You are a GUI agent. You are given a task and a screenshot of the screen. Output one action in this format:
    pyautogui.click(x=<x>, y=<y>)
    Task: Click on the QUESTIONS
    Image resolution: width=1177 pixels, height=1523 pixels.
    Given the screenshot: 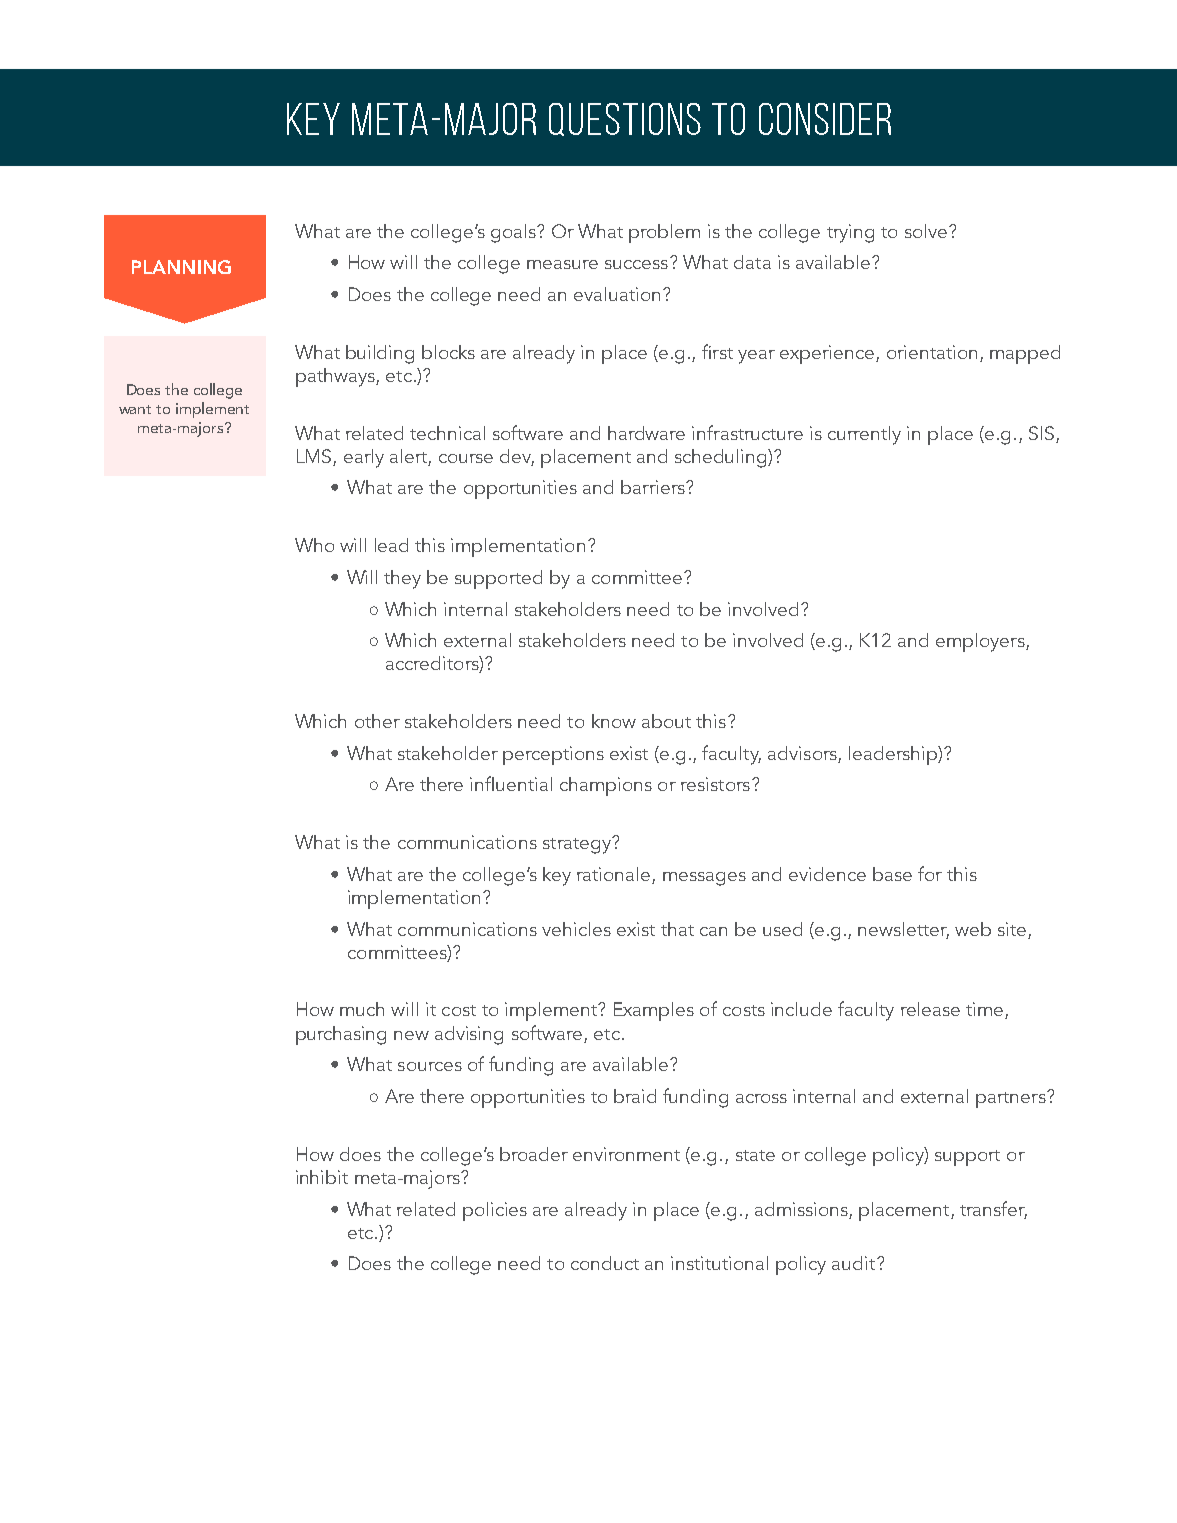 What is the action you would take?
    pyautogui.click(x=625, y=119)
